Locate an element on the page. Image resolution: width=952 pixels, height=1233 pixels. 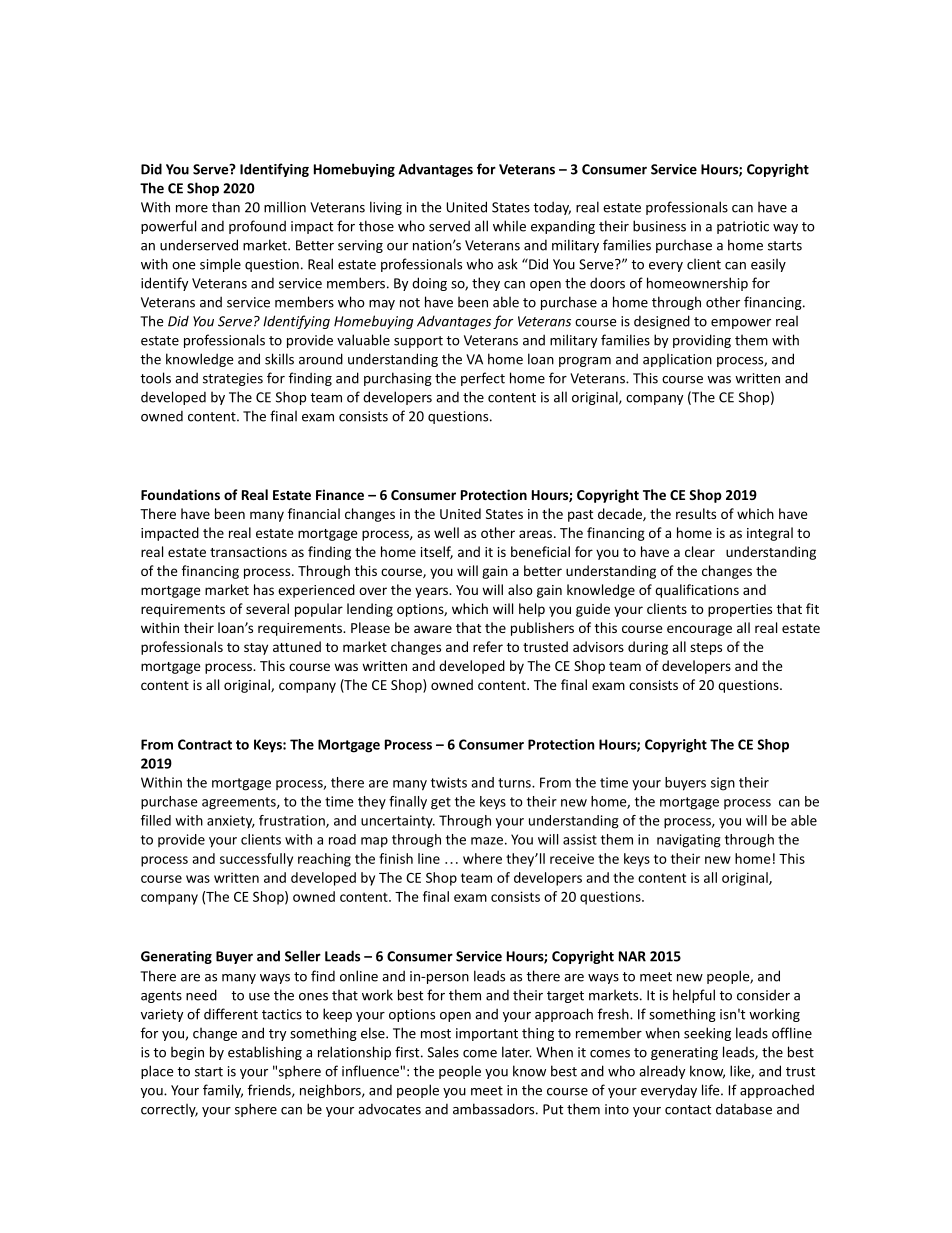
while is located at coordinates (509, 226).
